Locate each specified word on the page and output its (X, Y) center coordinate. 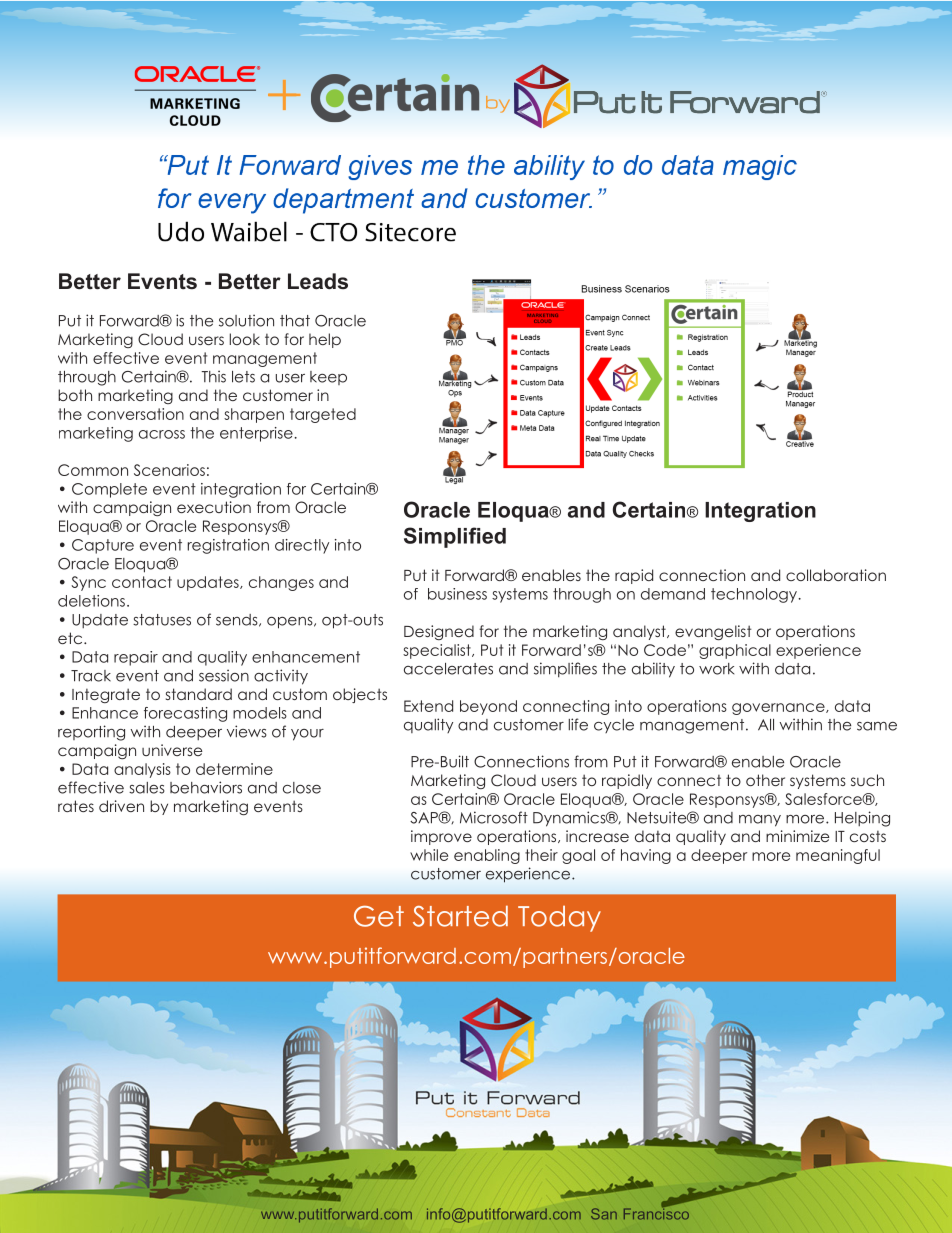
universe (172, 750)
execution (214, 507)
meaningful (838, 856)
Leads (318, 281)
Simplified (455, 537)
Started (460, 916)
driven (121, 806)
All (766, 725)
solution (246, 320)
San (604, 1214)
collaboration (836, 575)
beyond (488, 707)
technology (755, 595)
